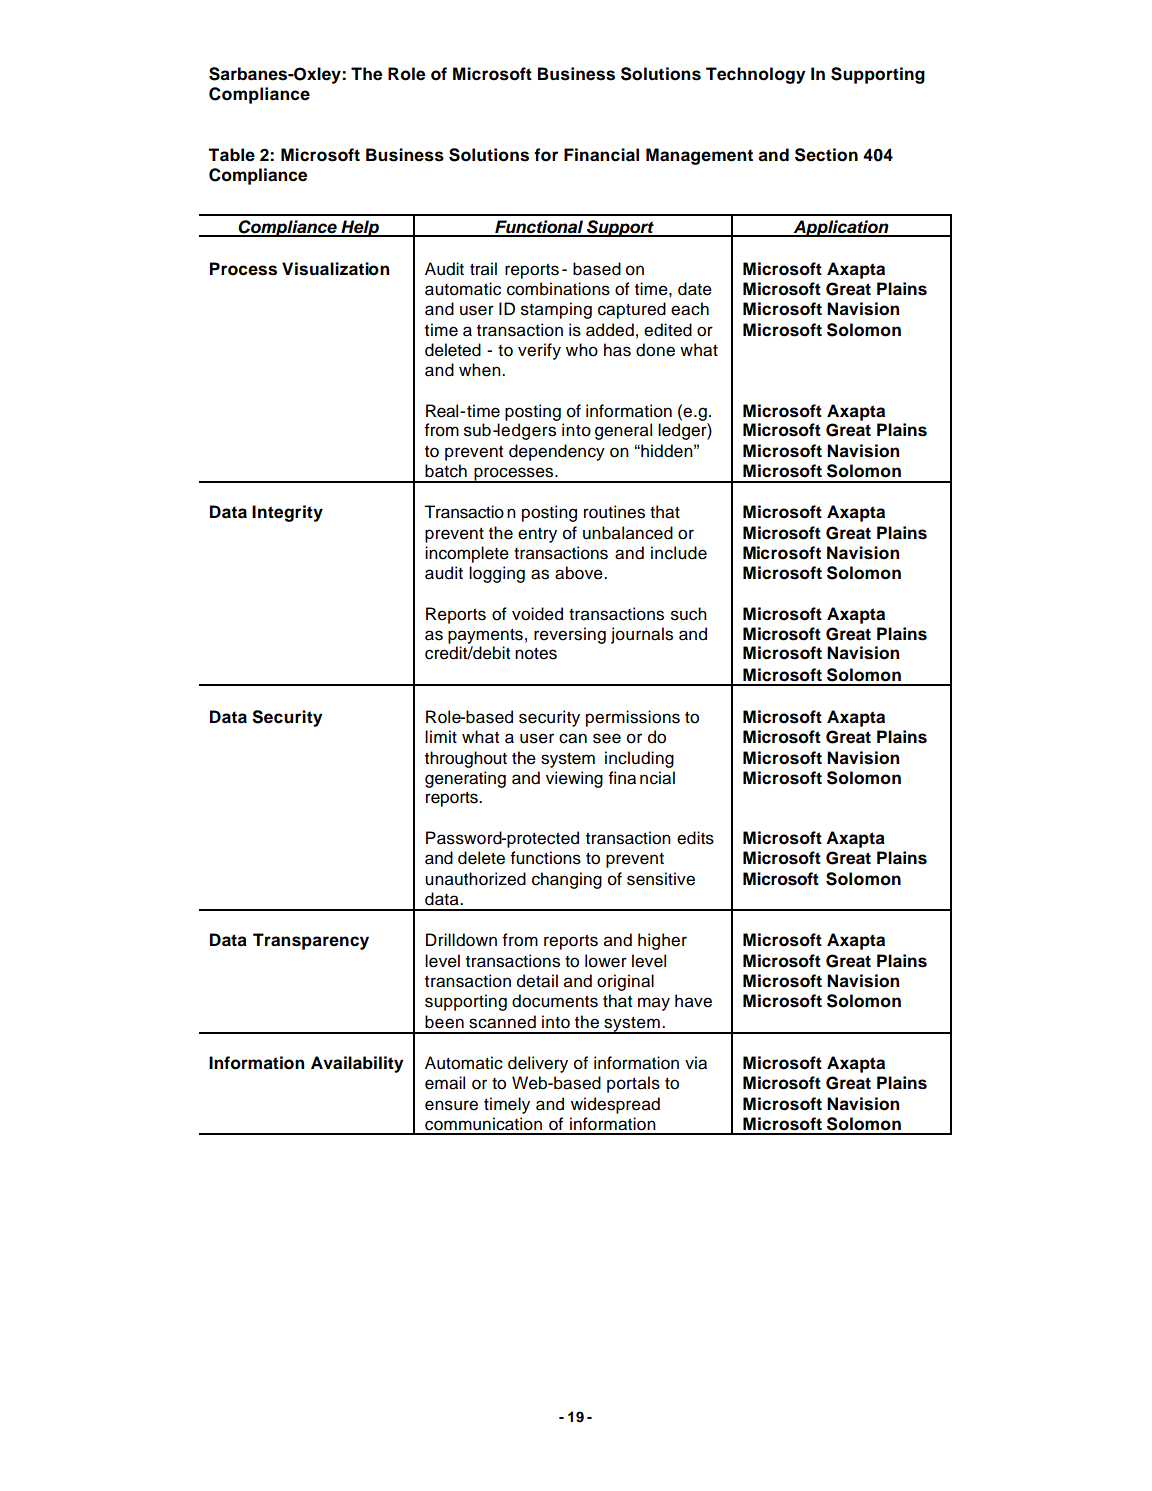  Describe the element at coordinates (231, 155) in the screenshot. I see `Table` at that location.
